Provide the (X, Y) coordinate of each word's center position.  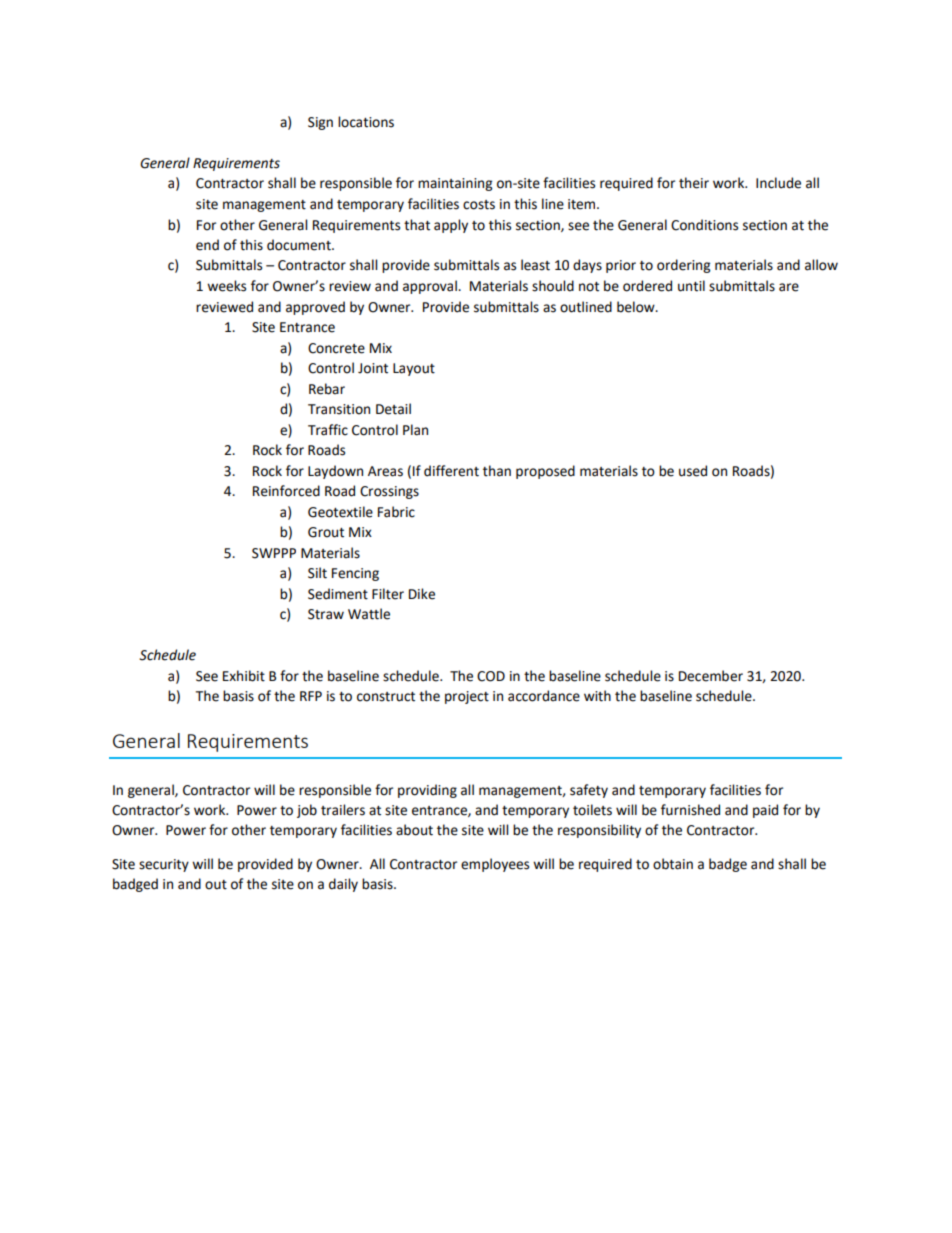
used (693, 471)
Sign (320, 123)
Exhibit (244, 676)
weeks (226, 286)
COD (491, 676)
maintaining (455, 184)
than (497, 471)
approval (431, 287)
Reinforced (286, 491)
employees (495, 865)
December (711, 676)
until (691, 286)
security (164, 865)
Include (778, 183)
